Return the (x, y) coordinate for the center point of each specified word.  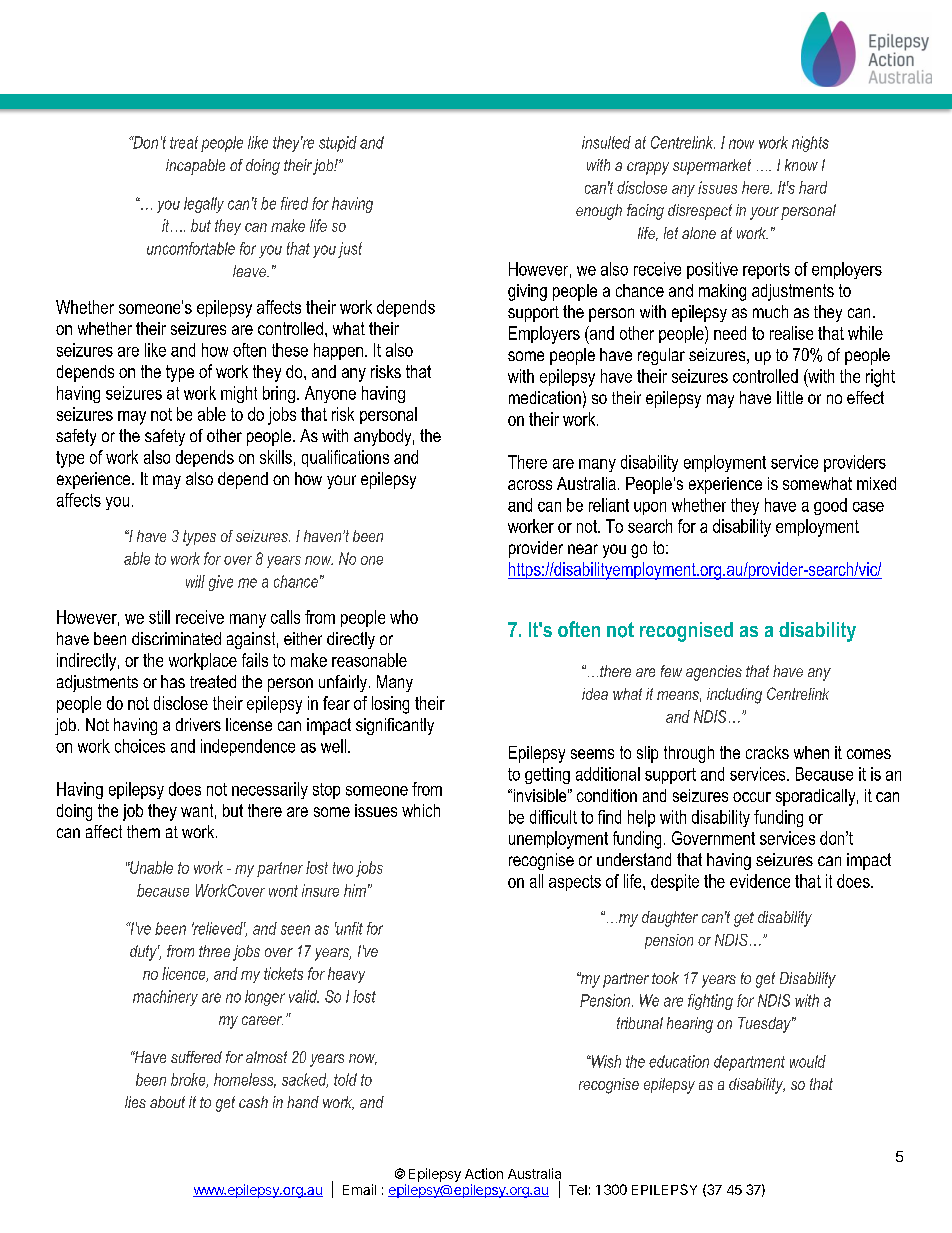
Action (484, 1173)
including (734, 696)
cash (253, 1102)
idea (595, 694)
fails (255, 660)
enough (599, 212)
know (801, 165)
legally (204, 205)
